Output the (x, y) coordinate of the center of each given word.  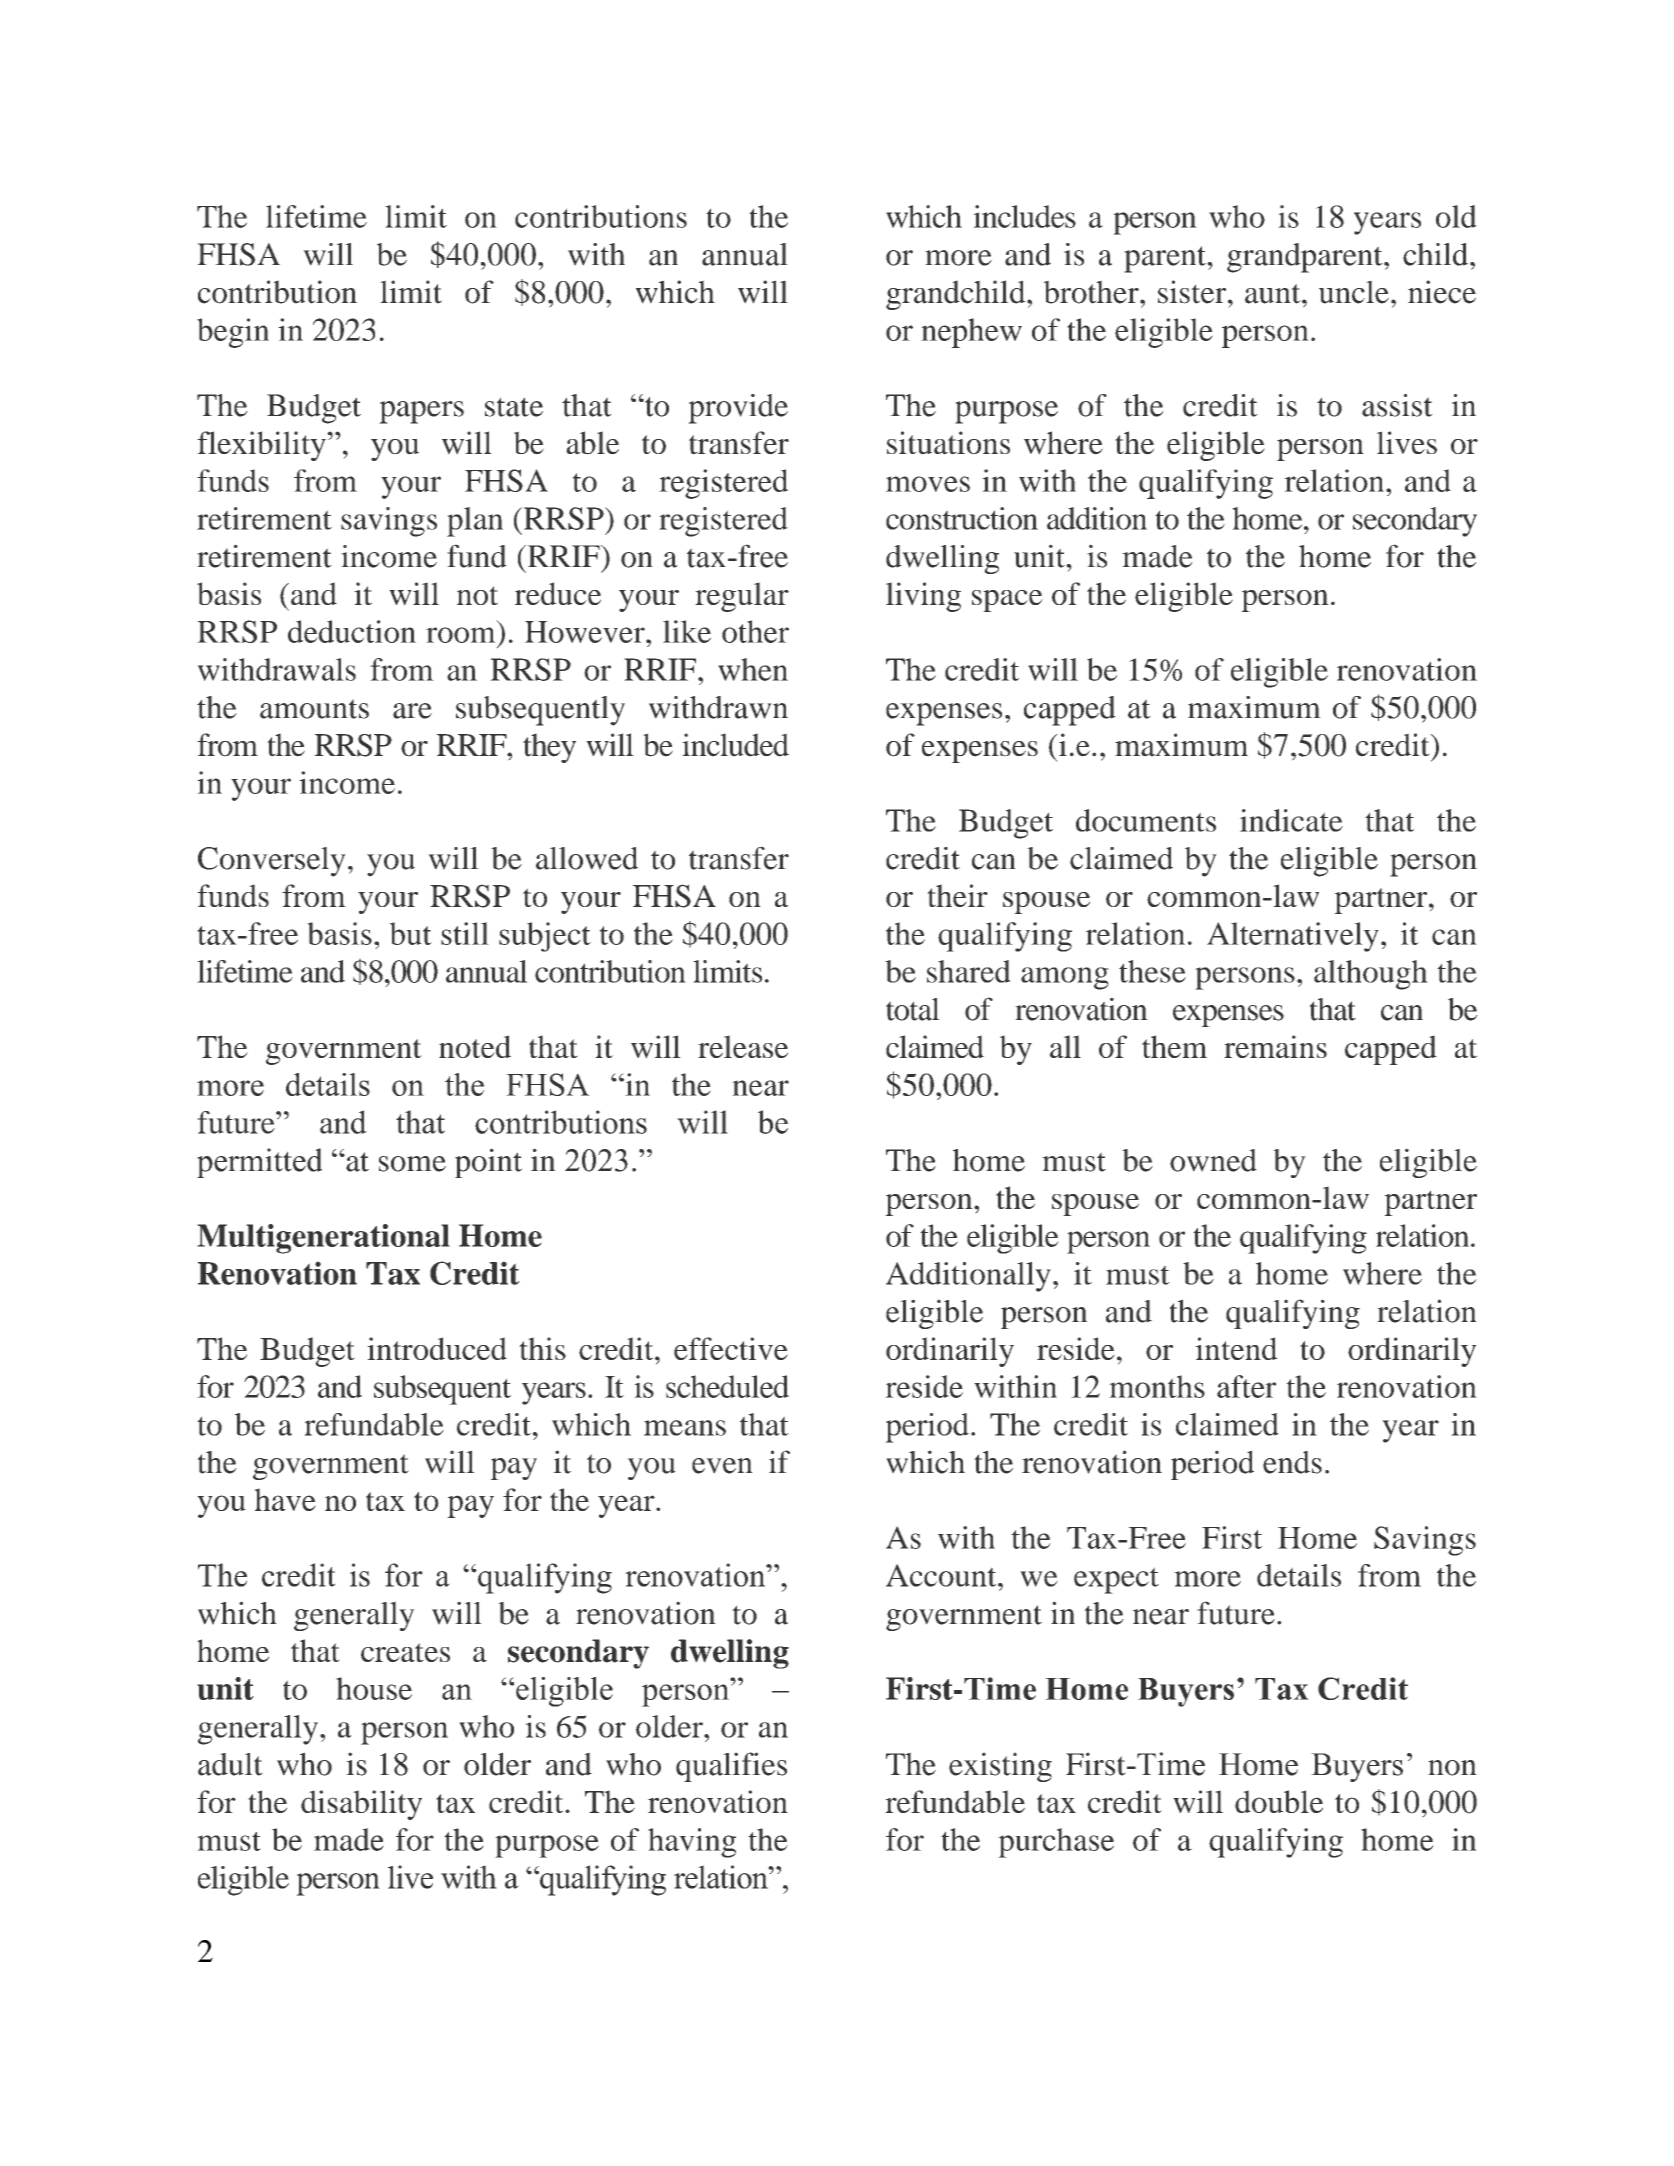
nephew (971, 333)
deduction (352, 631)
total (913, 1009)
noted (475, 1046)
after (1246, 1386)
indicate (1291, 820)
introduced (437, 1348)
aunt (1274, 294)
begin (233, 333)
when (753, 669)
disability (361, 1805)
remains (1275, 1046)
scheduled (727, 1386)
